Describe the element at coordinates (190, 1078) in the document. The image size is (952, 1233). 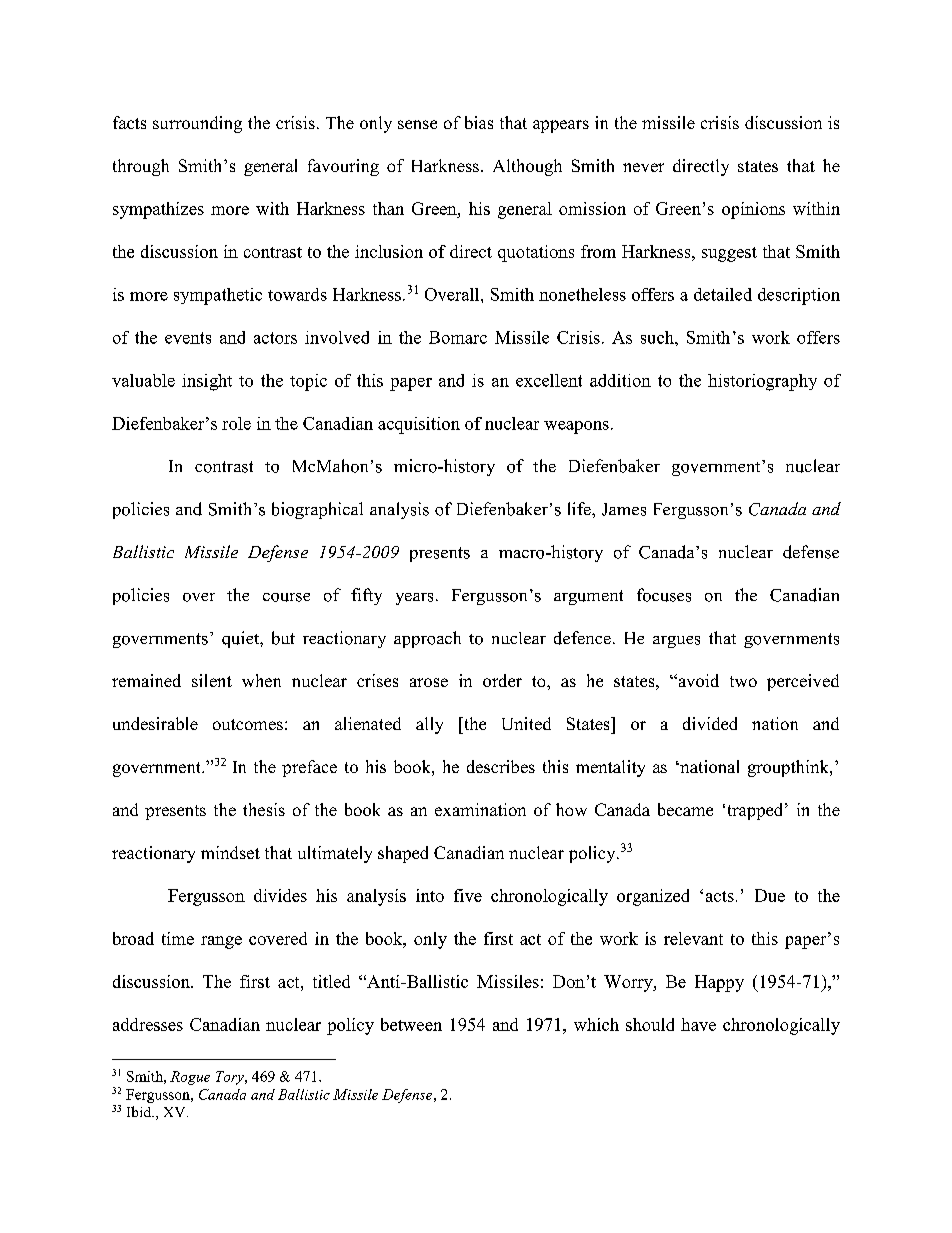
I see `Rogue` at that location.
